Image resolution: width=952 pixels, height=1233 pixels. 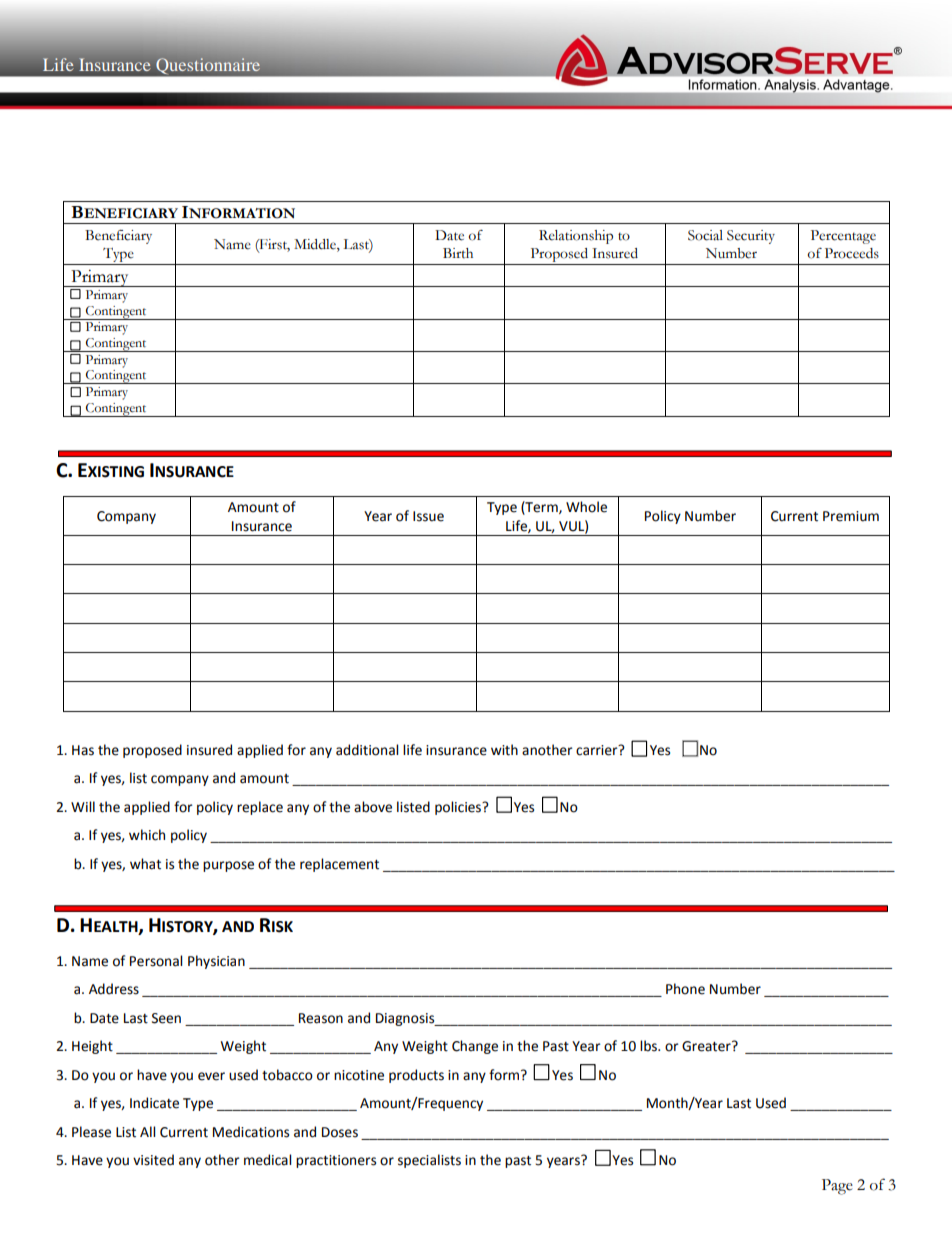 What do you see at coordinates (586, 507) in the page?
I see `Whole` at bounding box center [586, 507].
